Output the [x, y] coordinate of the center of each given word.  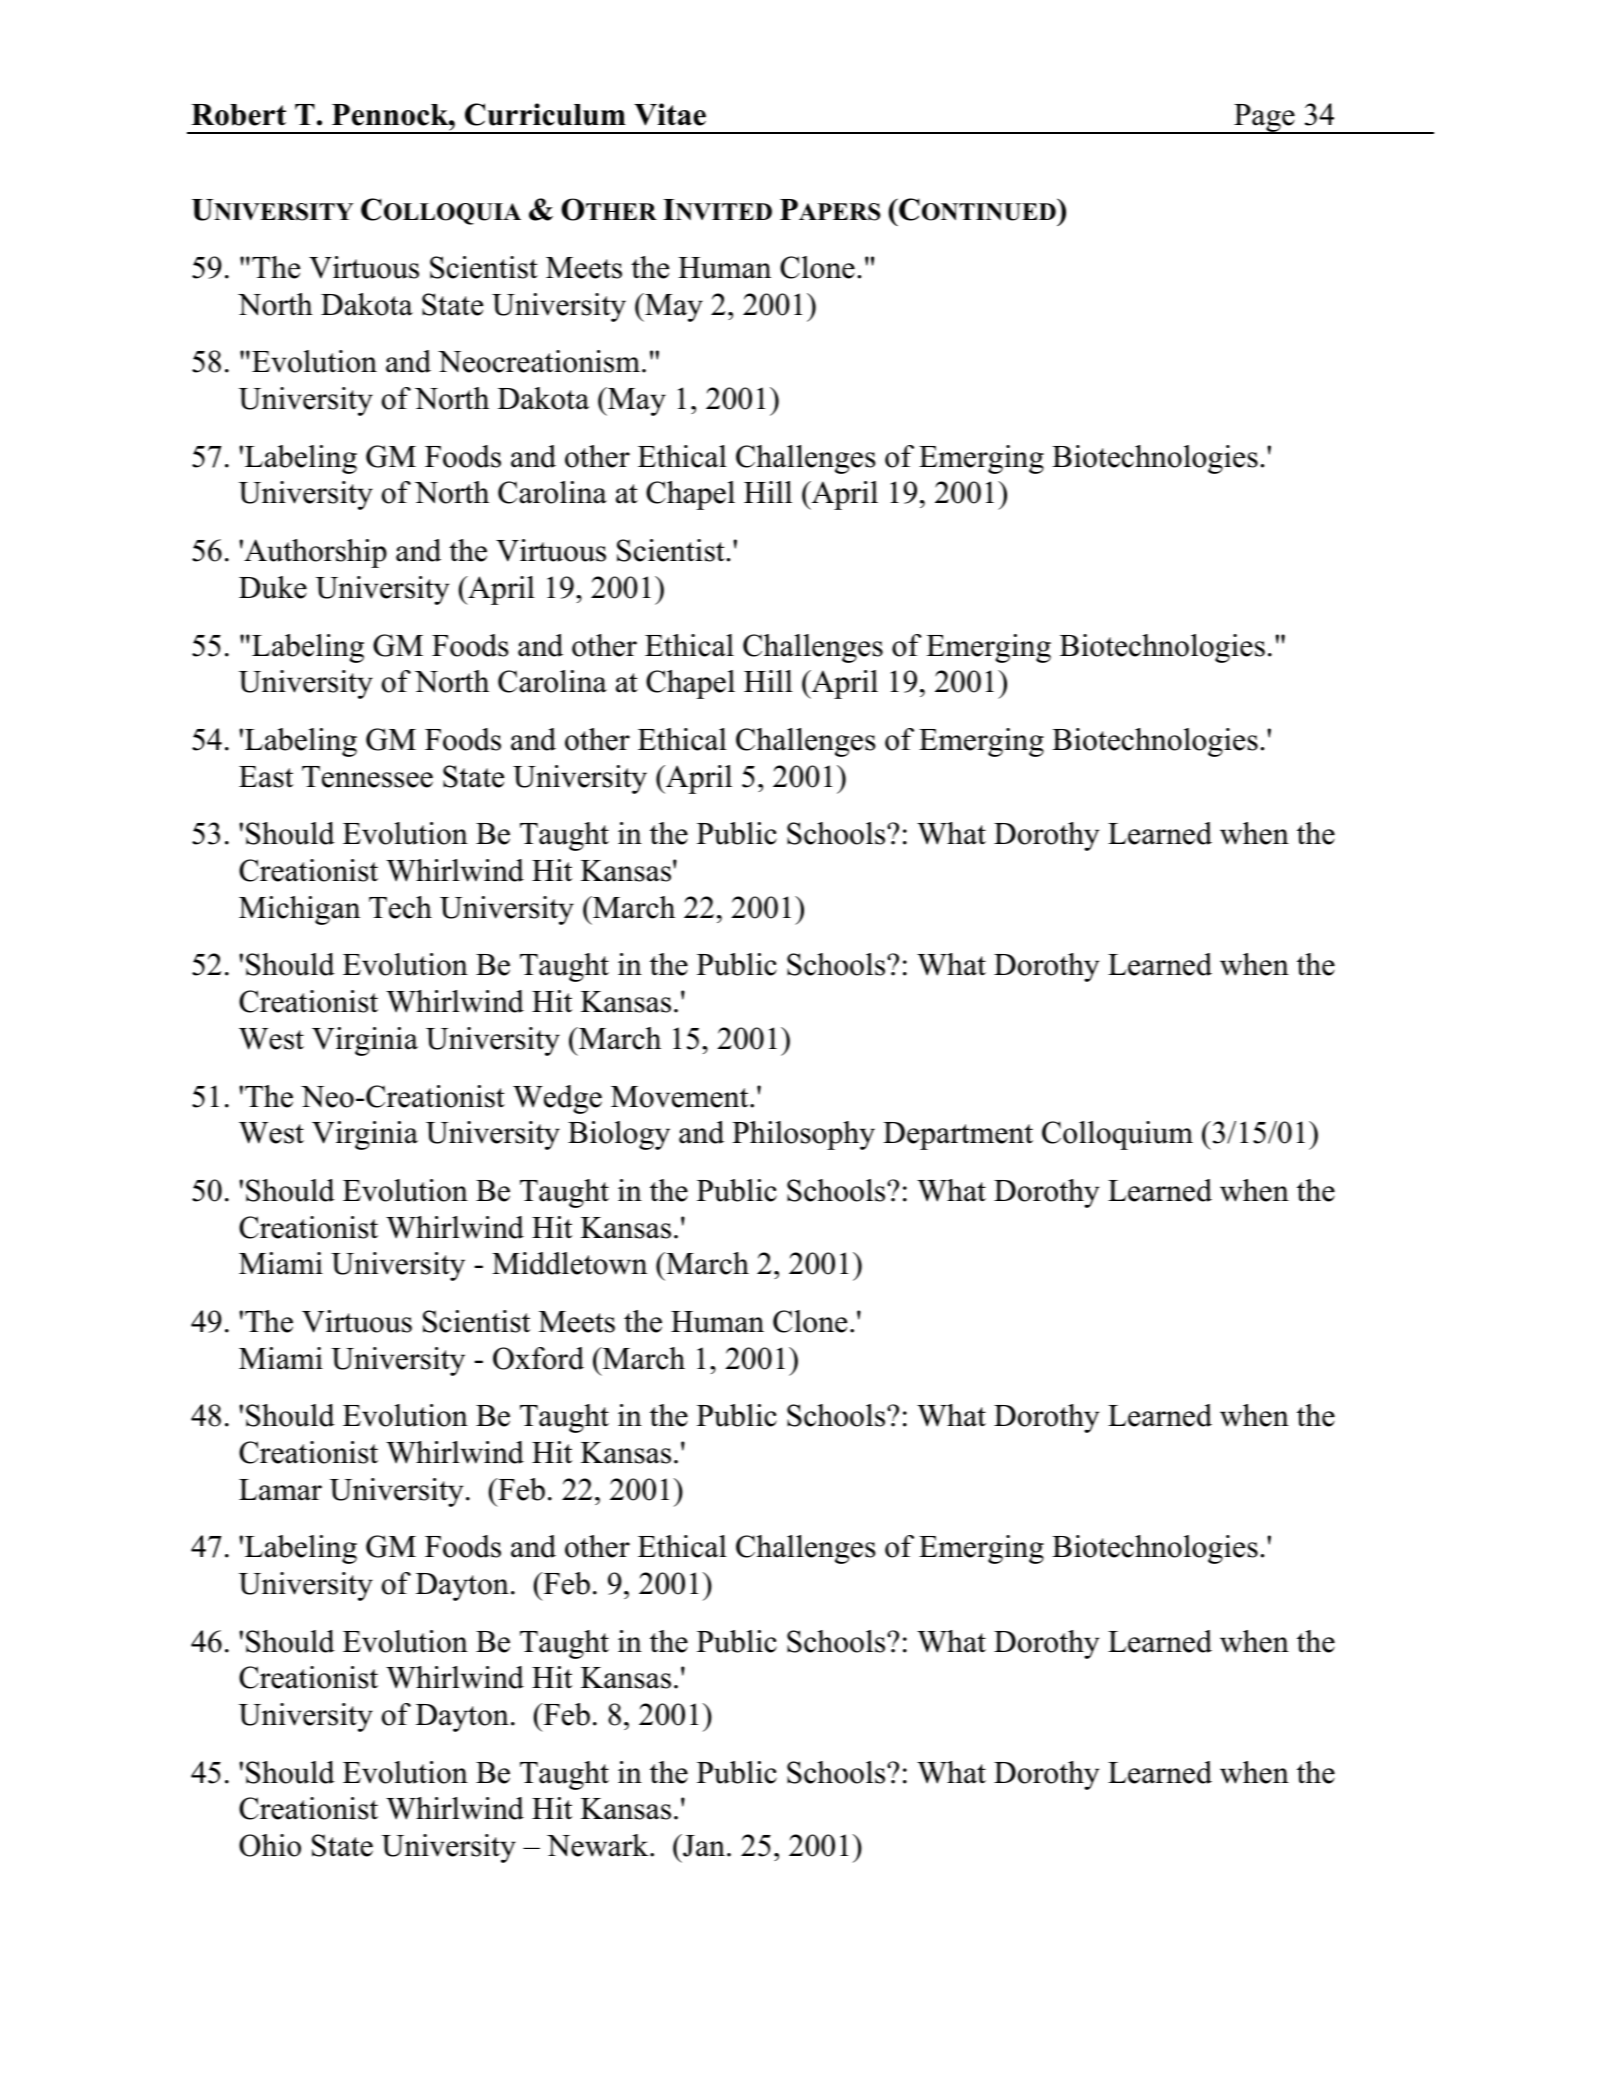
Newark [599, 1845]
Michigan [299, 910]
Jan [703, 1845]
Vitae [670, 114]
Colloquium [1117, 1135]
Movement [681, 1097]
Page [1264, 119]
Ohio [270, 1845]
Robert [238, 115]
